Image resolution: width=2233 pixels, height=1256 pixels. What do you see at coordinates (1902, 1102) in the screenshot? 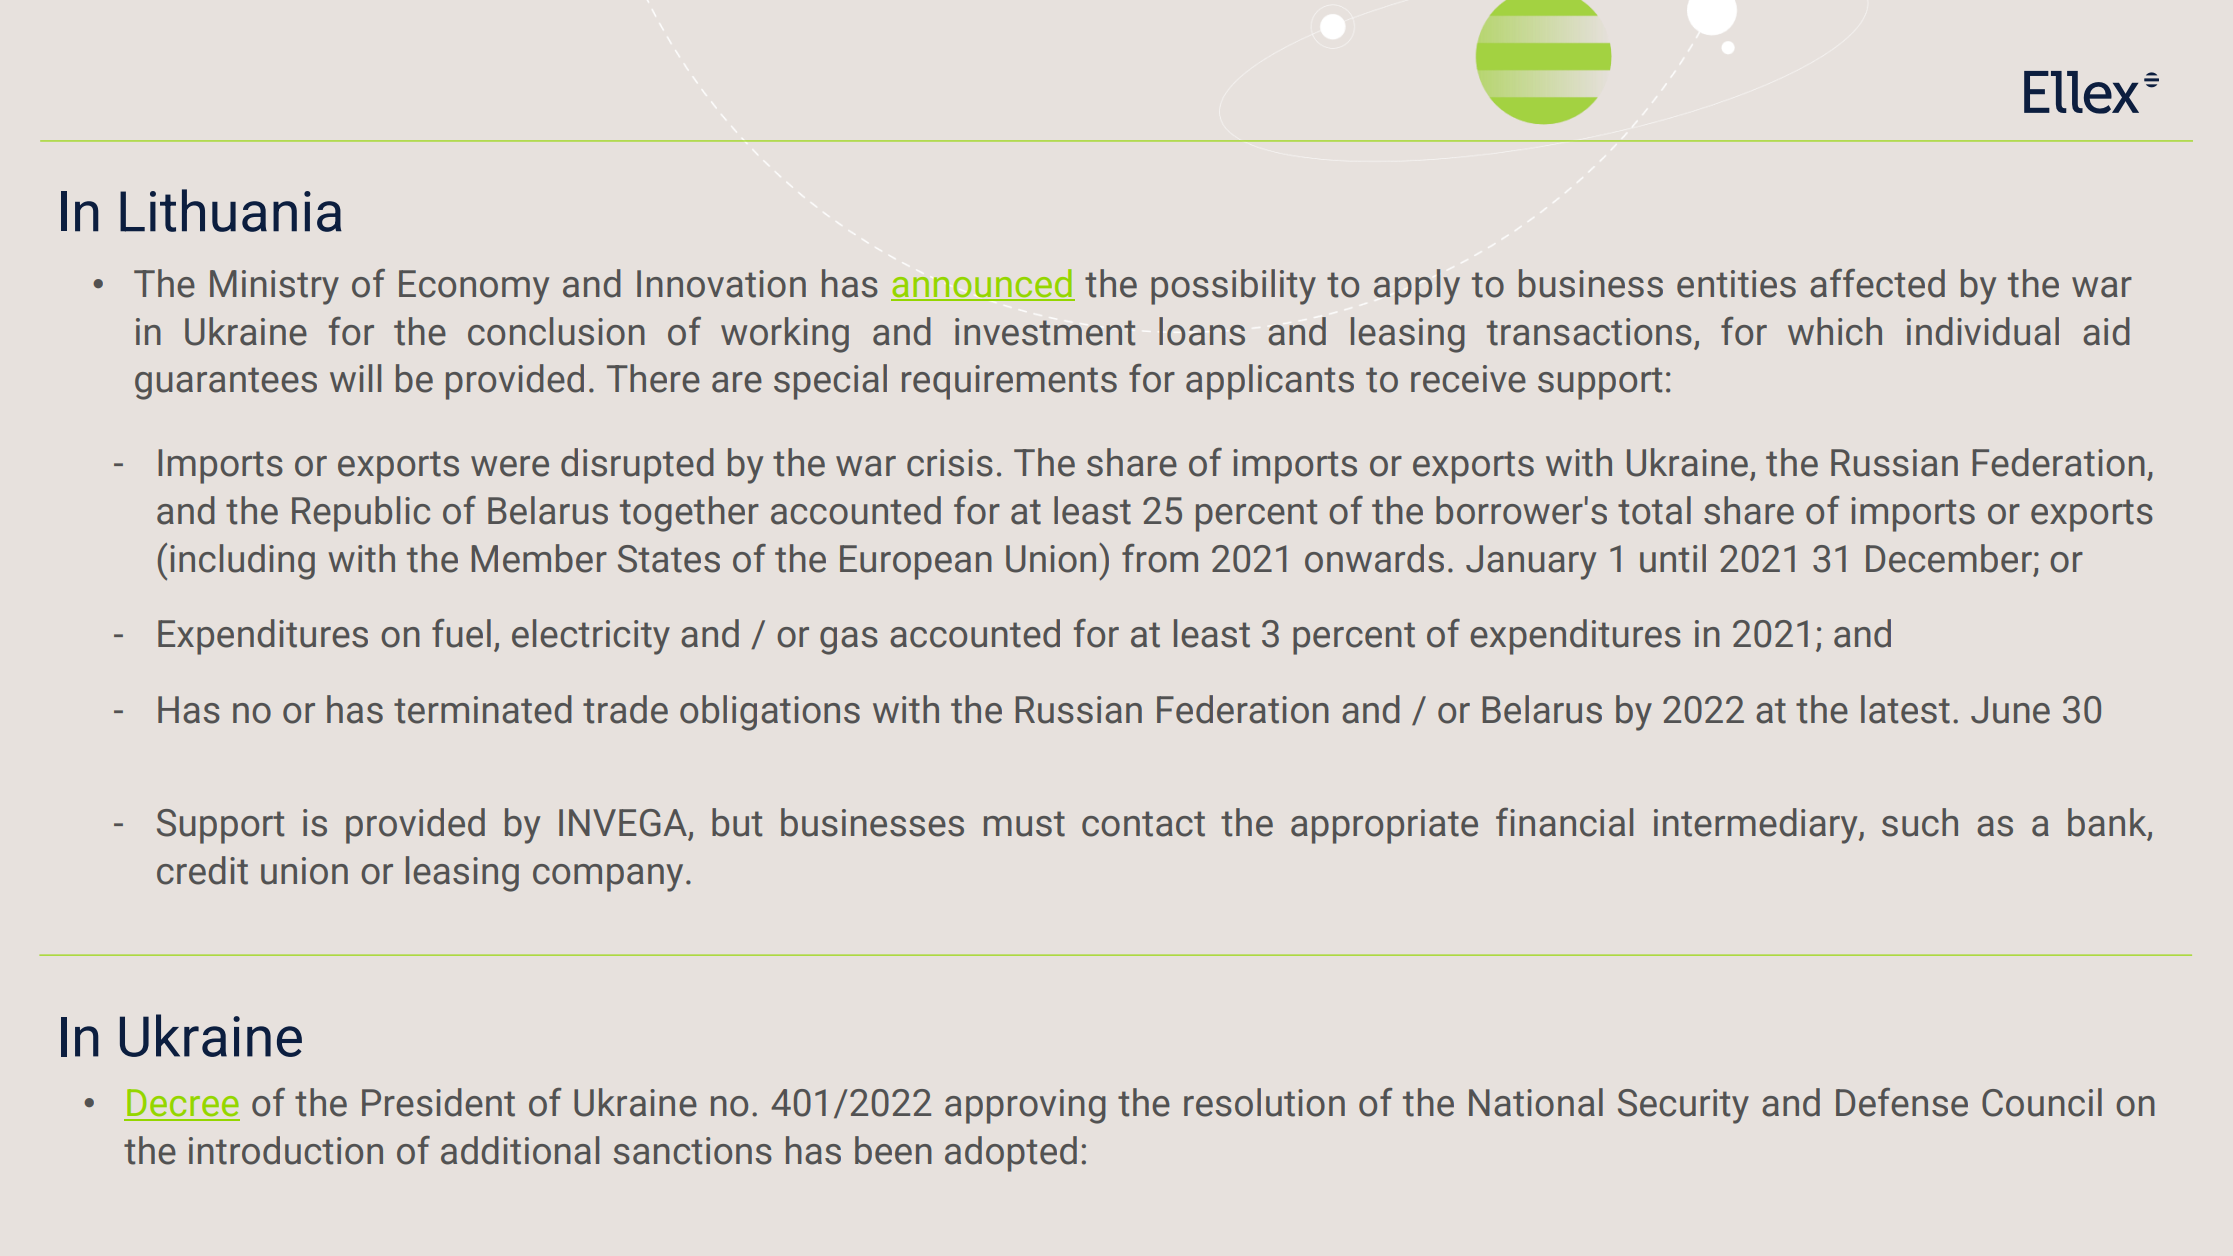
I see `Defense` at bounding box center [1902, 1102].
